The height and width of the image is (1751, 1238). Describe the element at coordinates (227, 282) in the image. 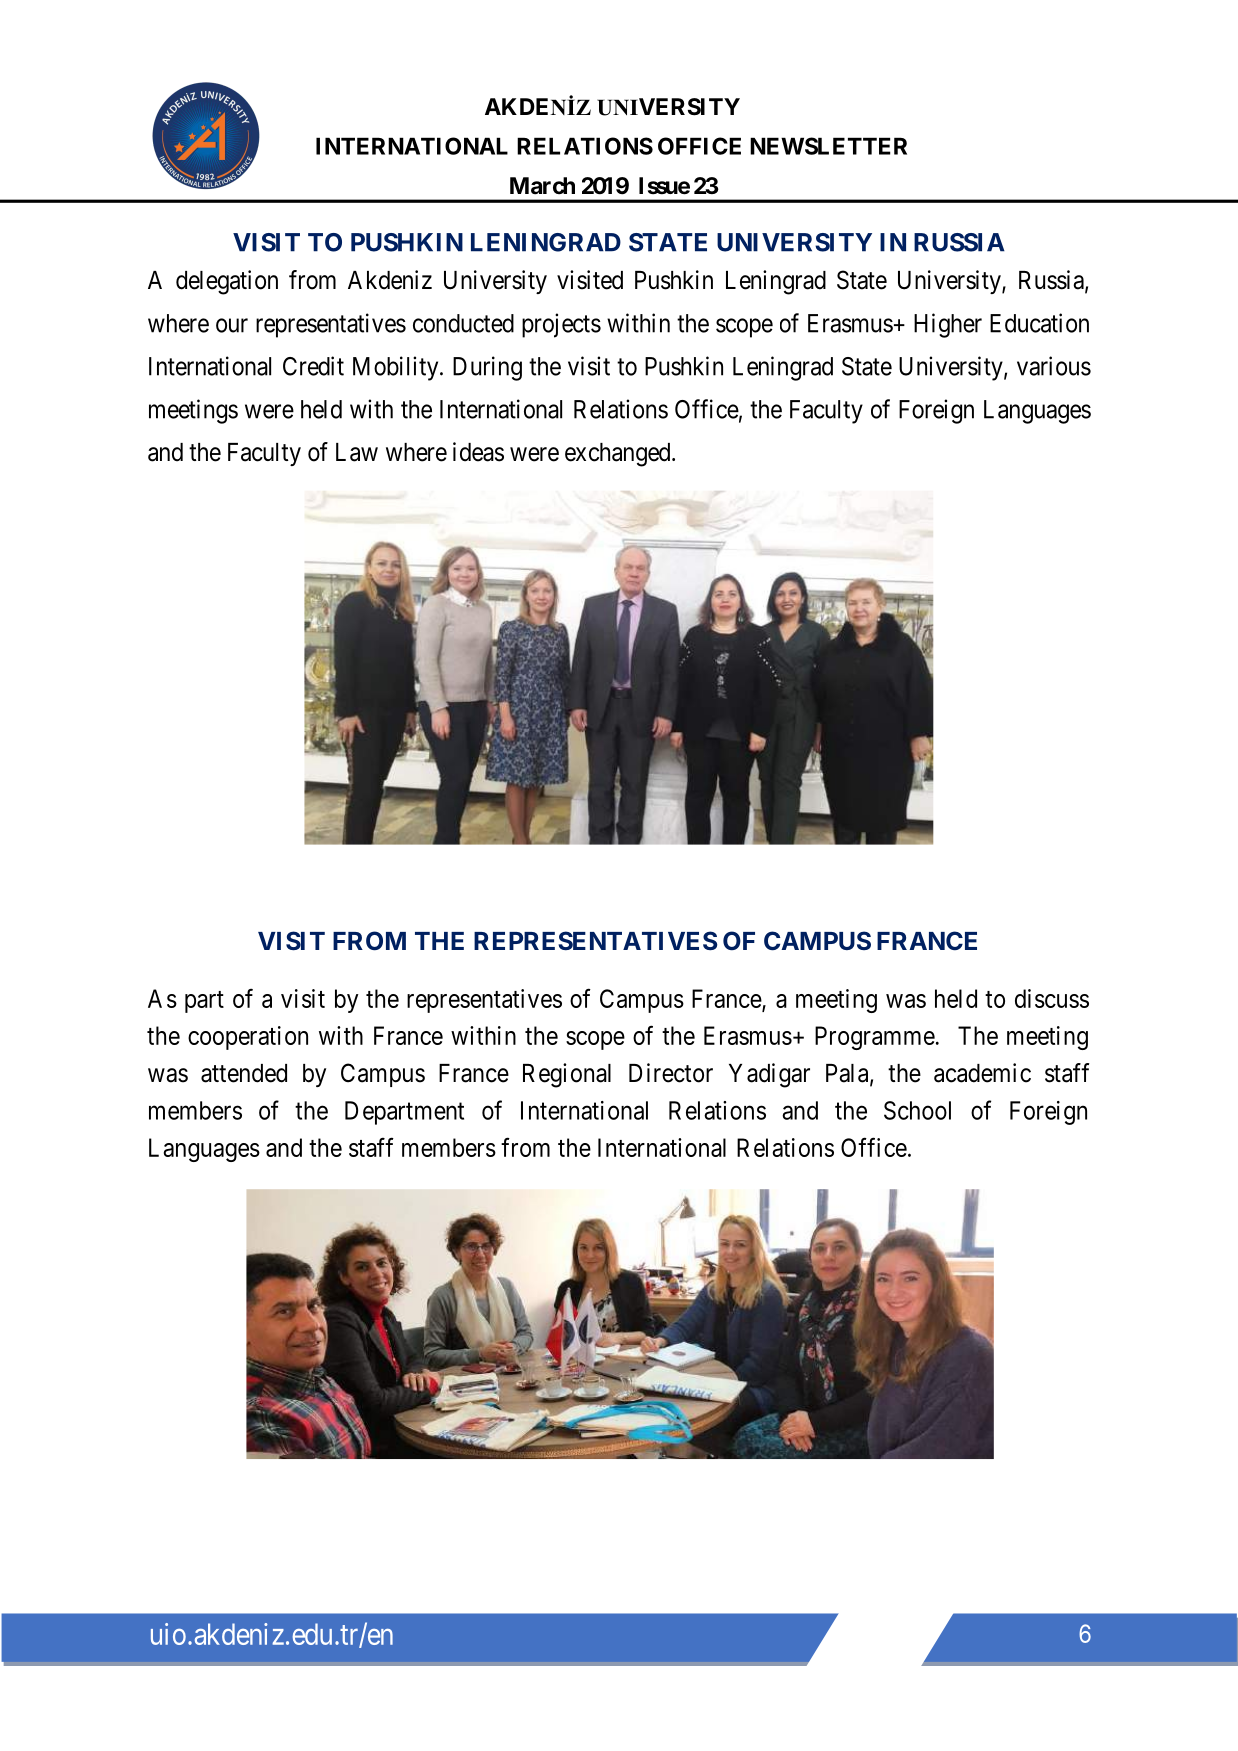

I see `delegation` at that location.
